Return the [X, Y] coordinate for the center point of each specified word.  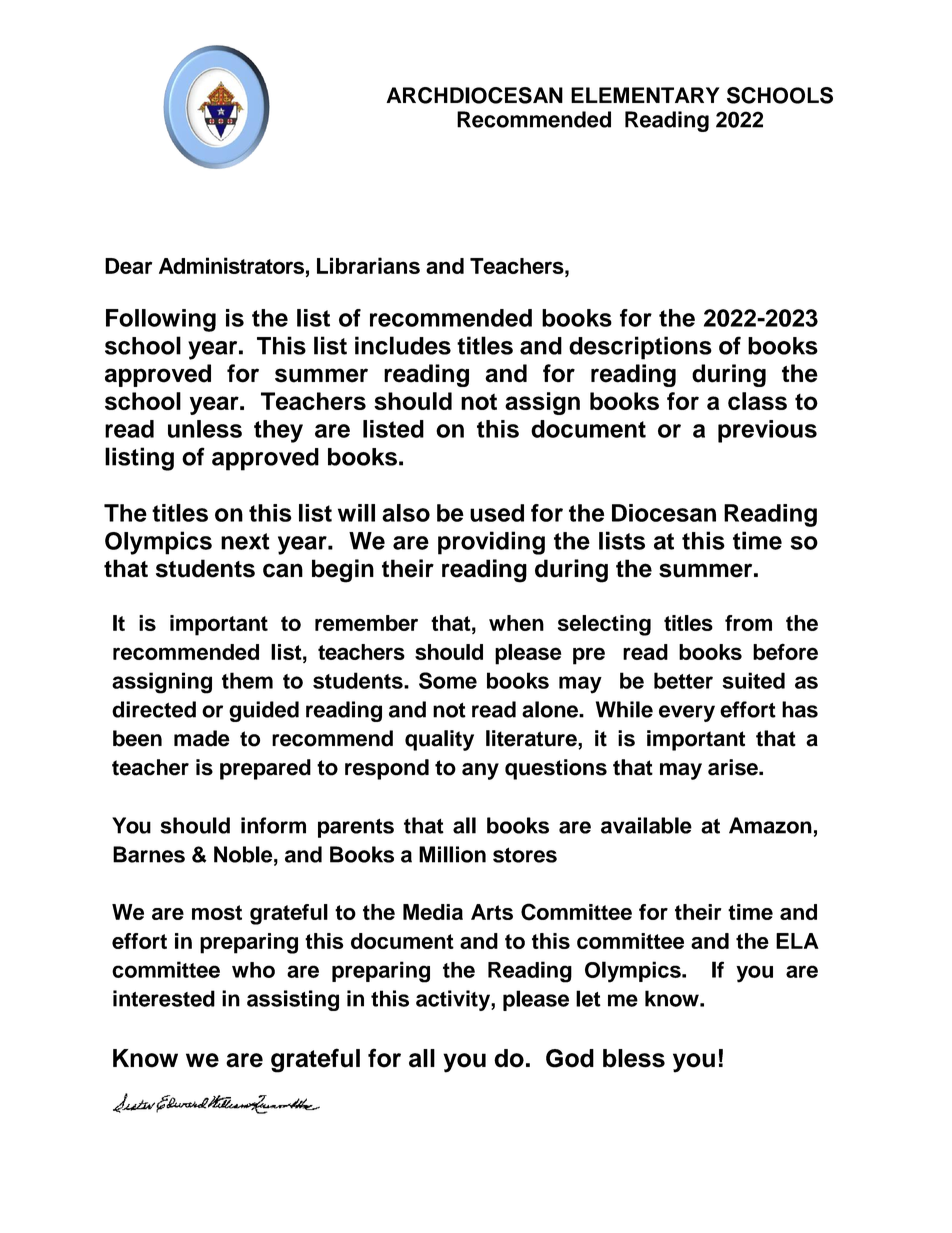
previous [767, 431]
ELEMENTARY [645, 95]
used [497, 513]
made [202, 738]
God [570, 1058]
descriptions [640, 348]
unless [205, 429]
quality [439, 740]
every [687, 713]
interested [164, 998]
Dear [128, 266]
